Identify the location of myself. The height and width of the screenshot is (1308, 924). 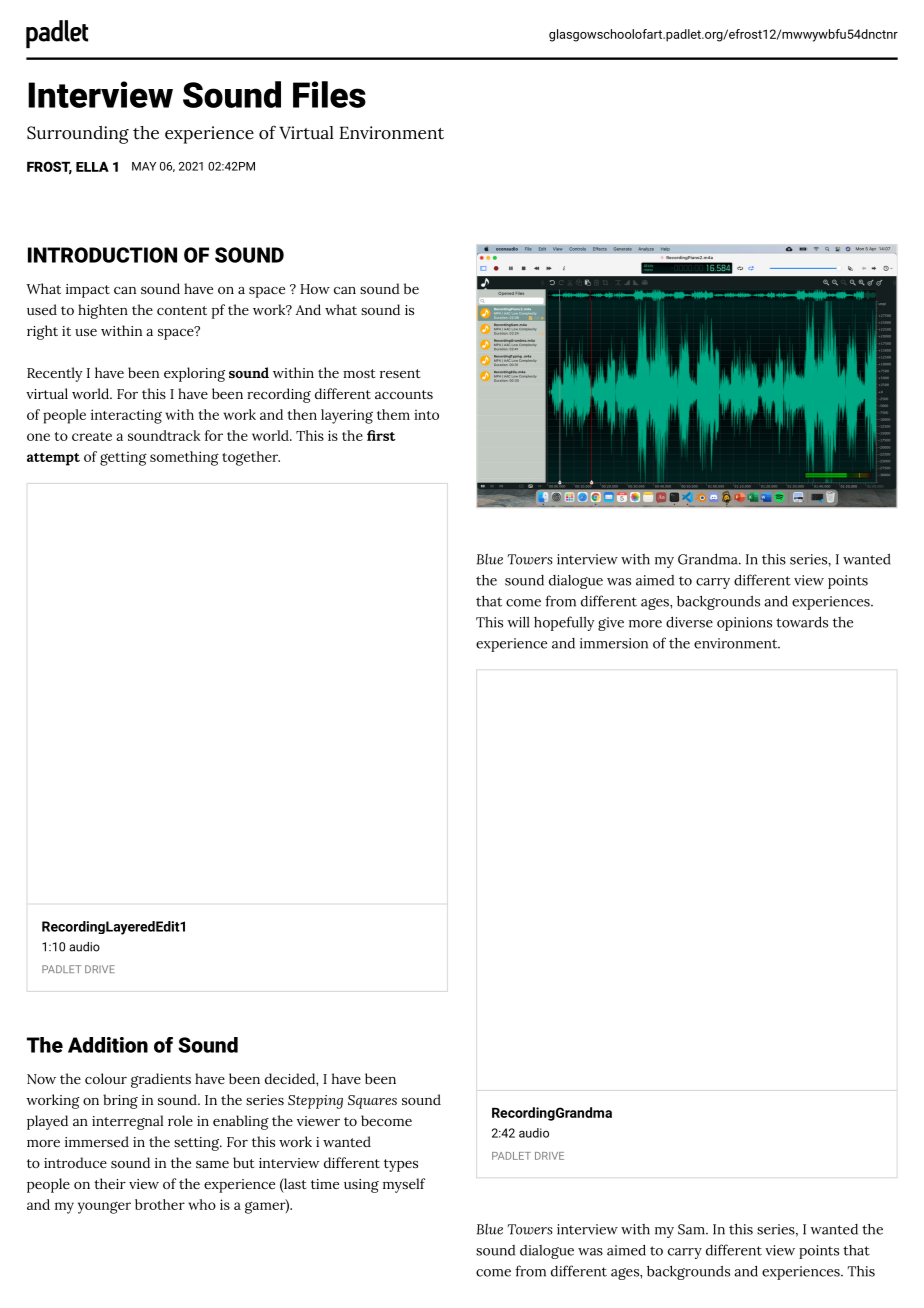
(404, 1185).
